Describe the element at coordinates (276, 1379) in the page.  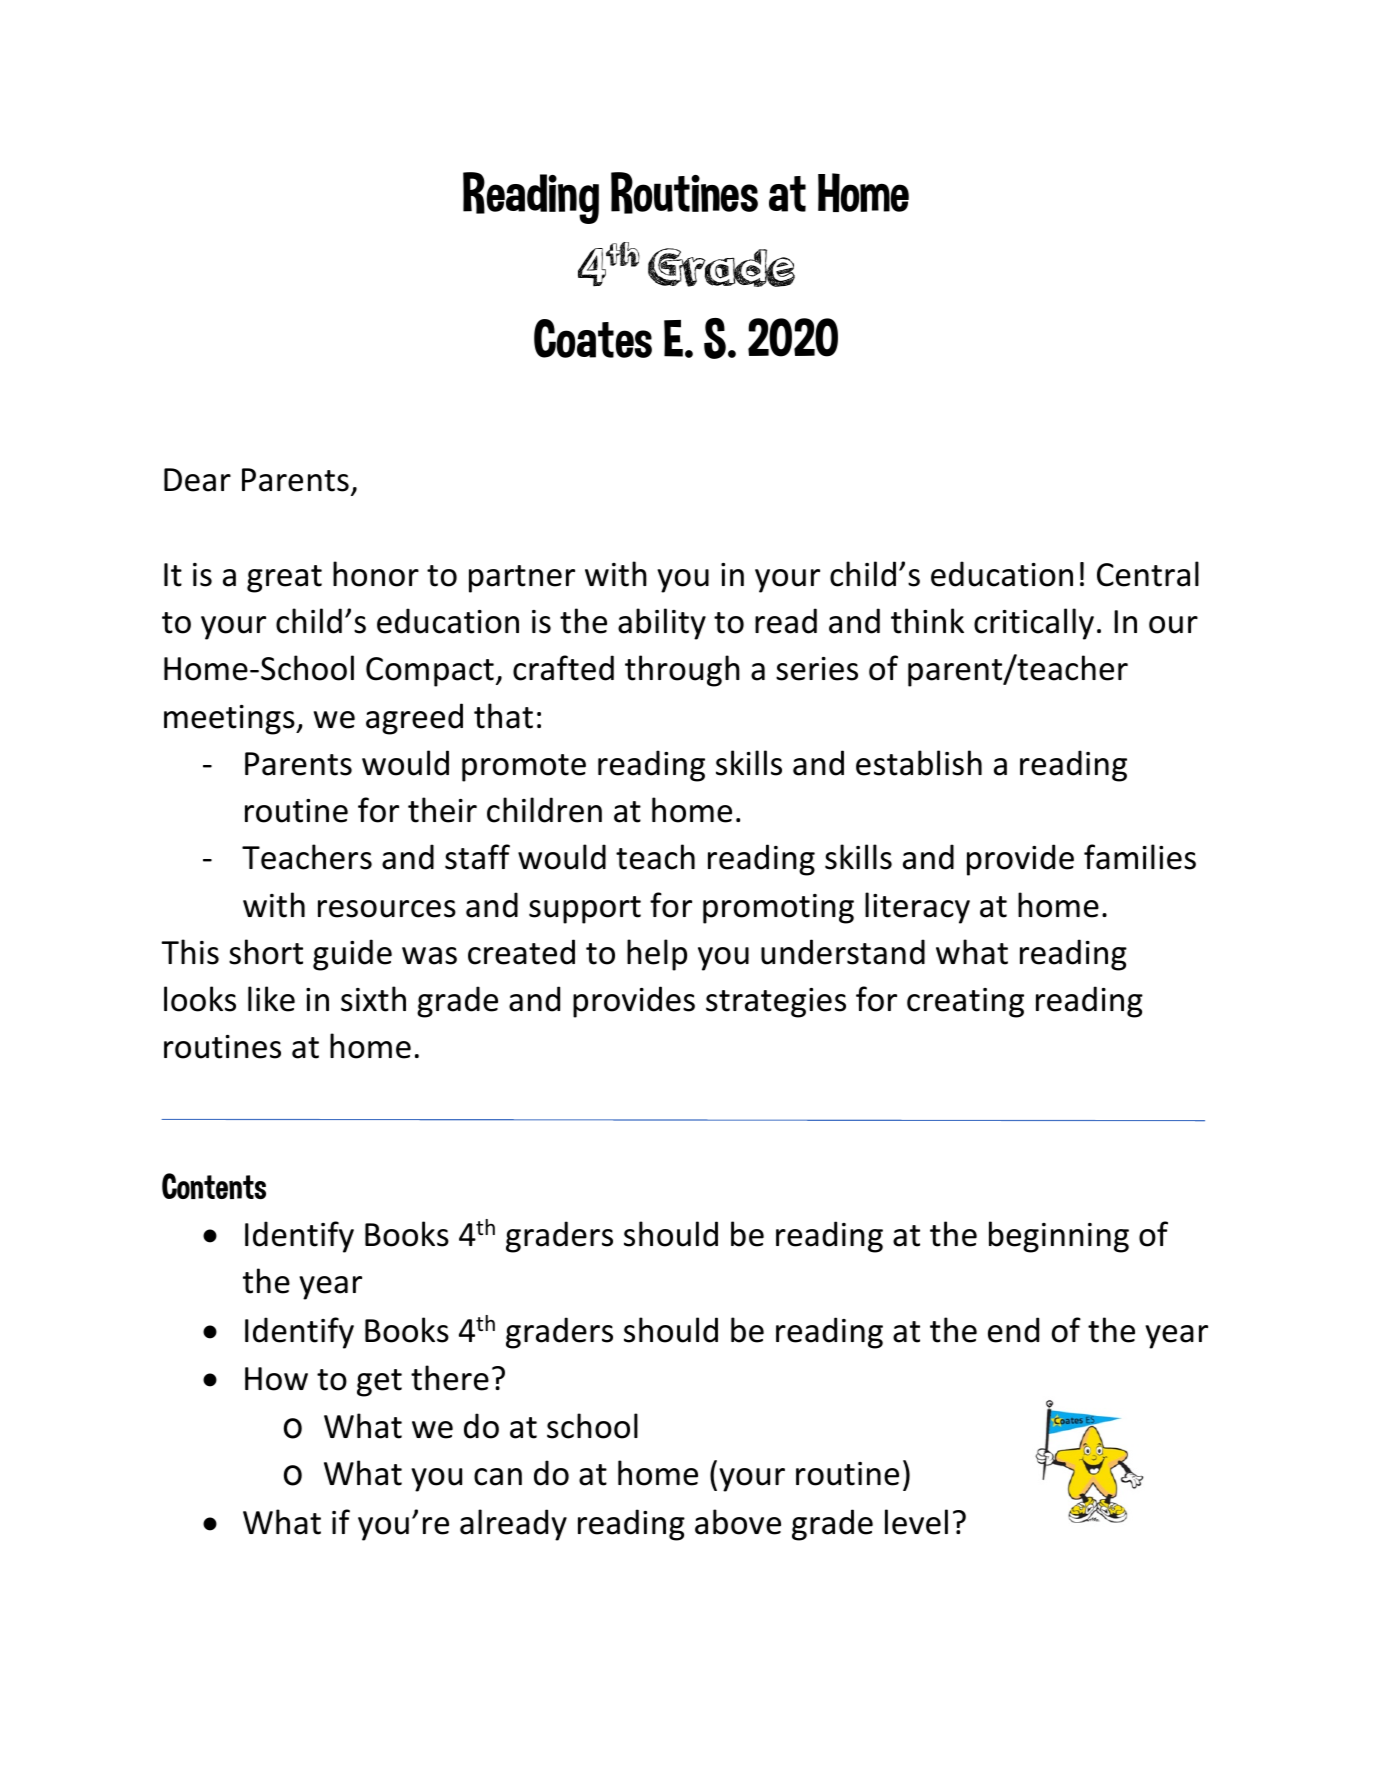
I see `How` at that location.
